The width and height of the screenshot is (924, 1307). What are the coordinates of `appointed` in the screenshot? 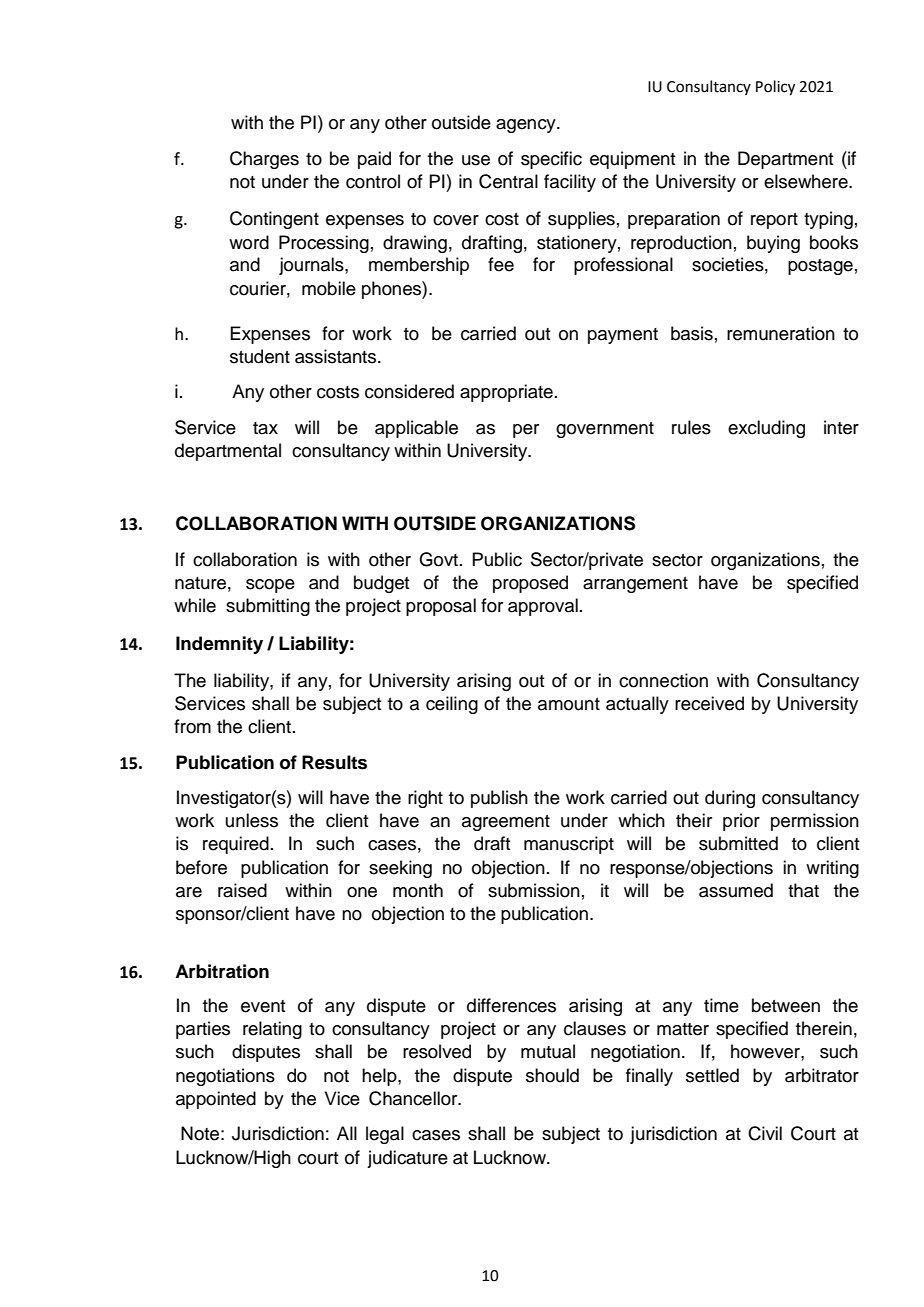 It's located at (216, 1100).
